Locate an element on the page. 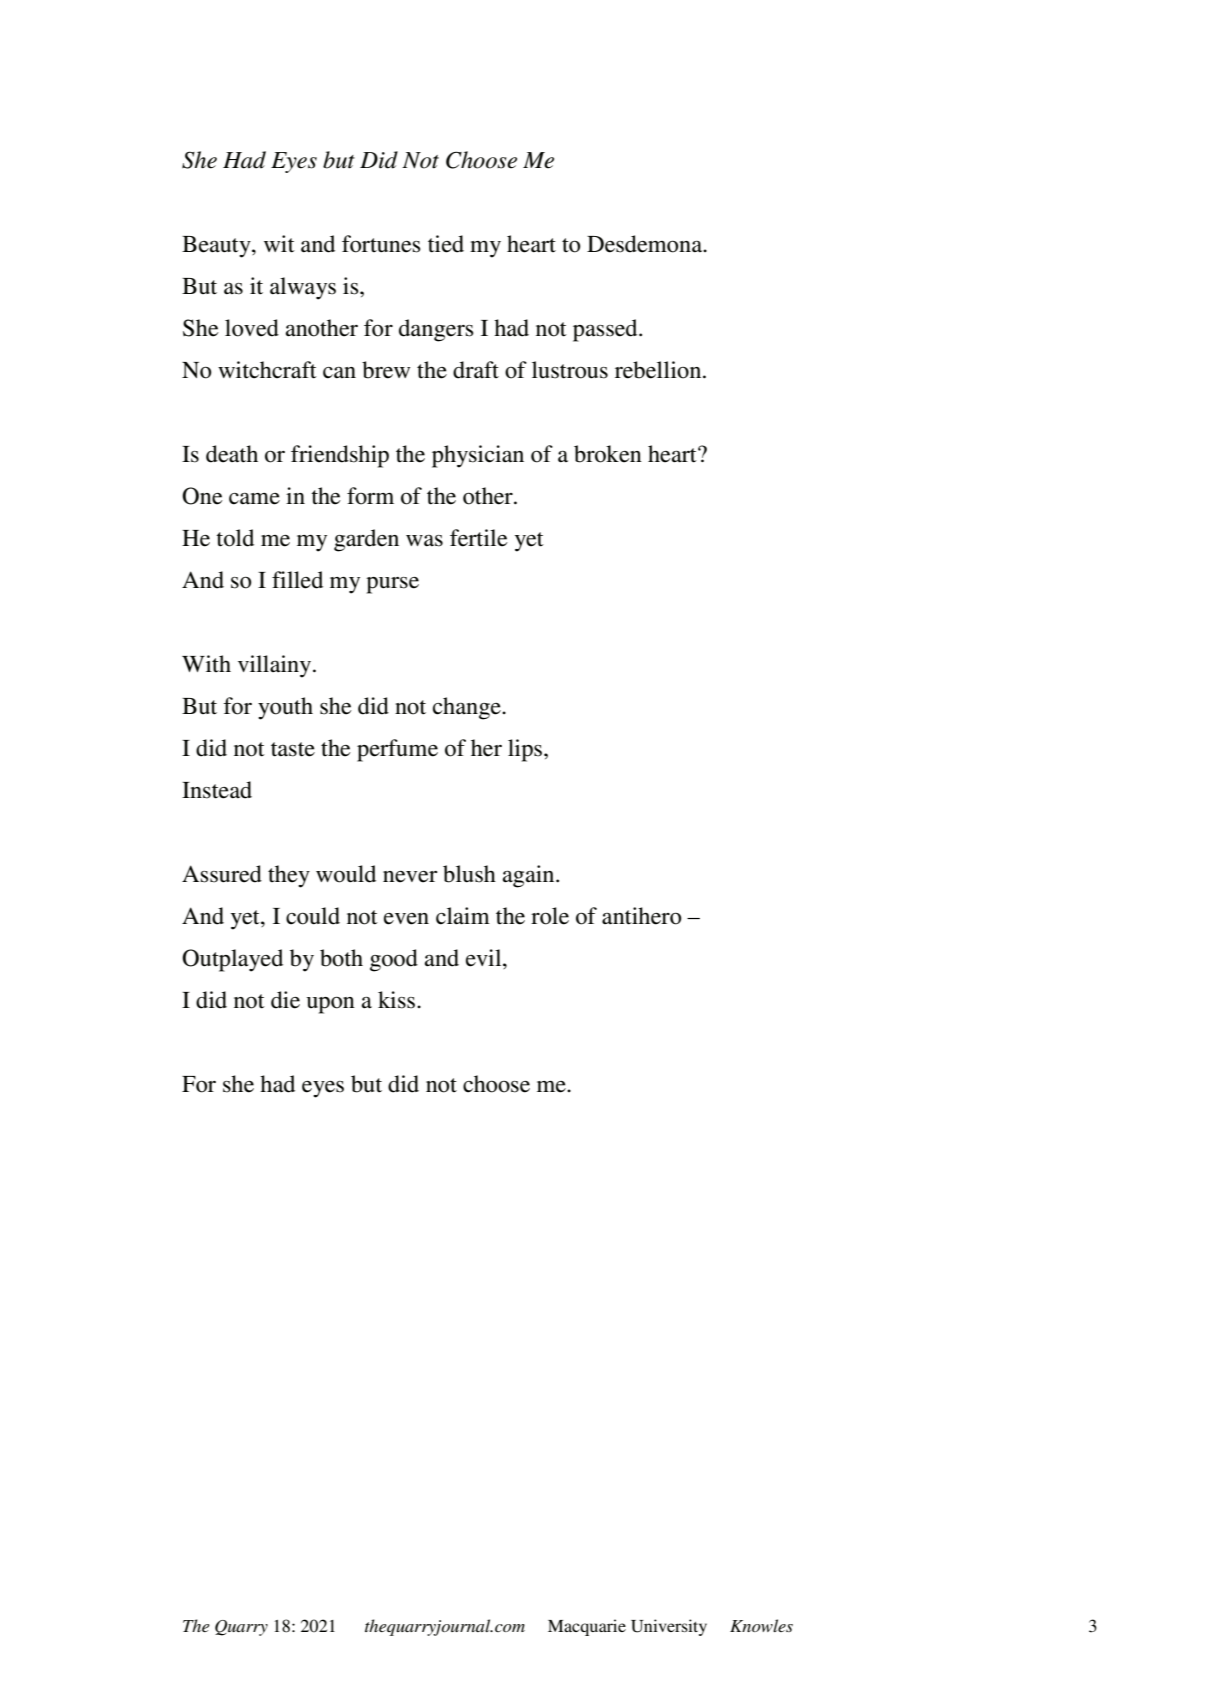 The width and height of the image is (1207, 1708). Macquarie is located at coordinates (587, 1627).
